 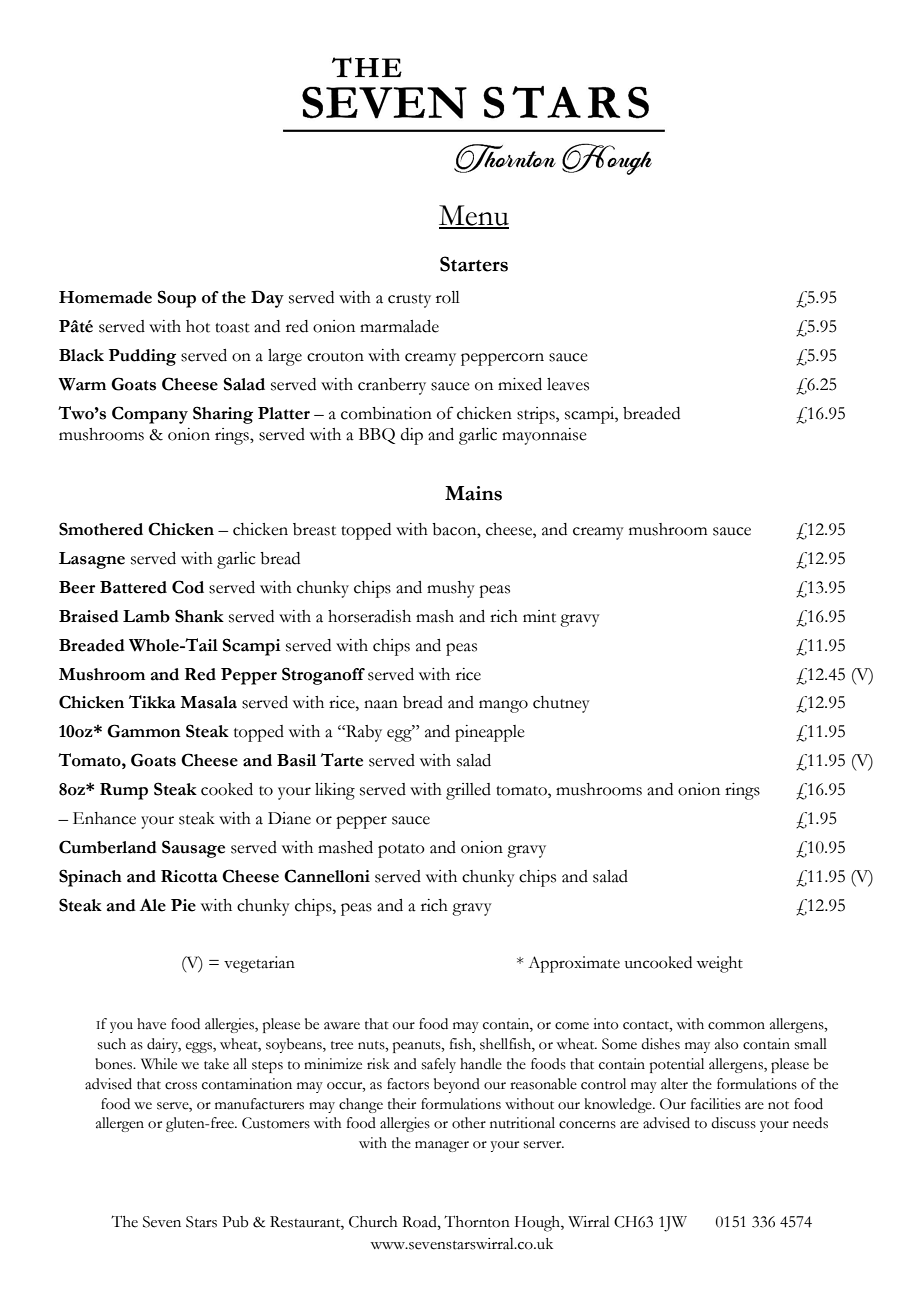 I want to click on Thornton, so click(x=477, y=1221).
